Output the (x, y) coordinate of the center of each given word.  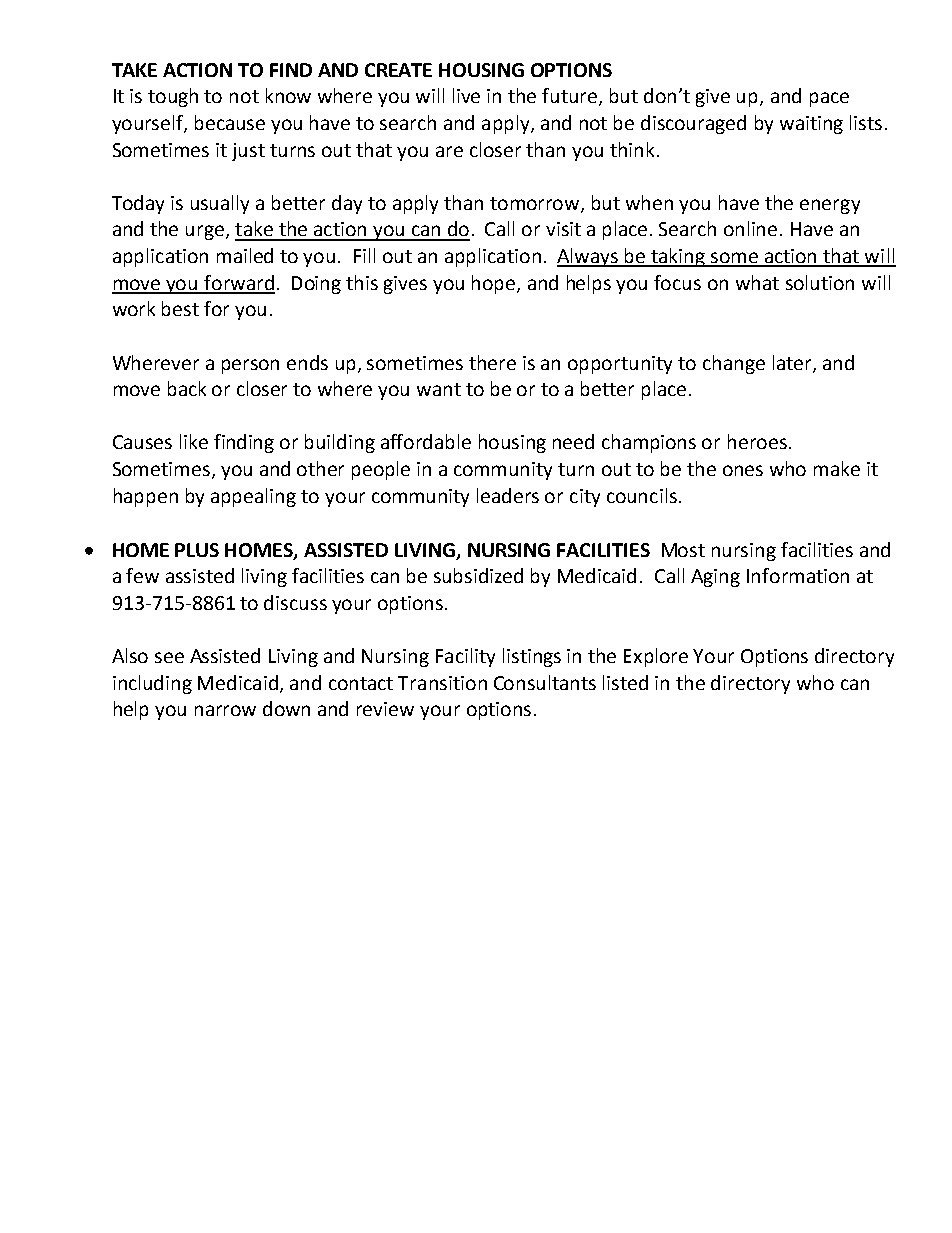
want (439, 389)
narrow (225, 710)
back (187, 388)
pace (829, 99)
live (466, 95)
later (793, 363)
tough (173, 97)
